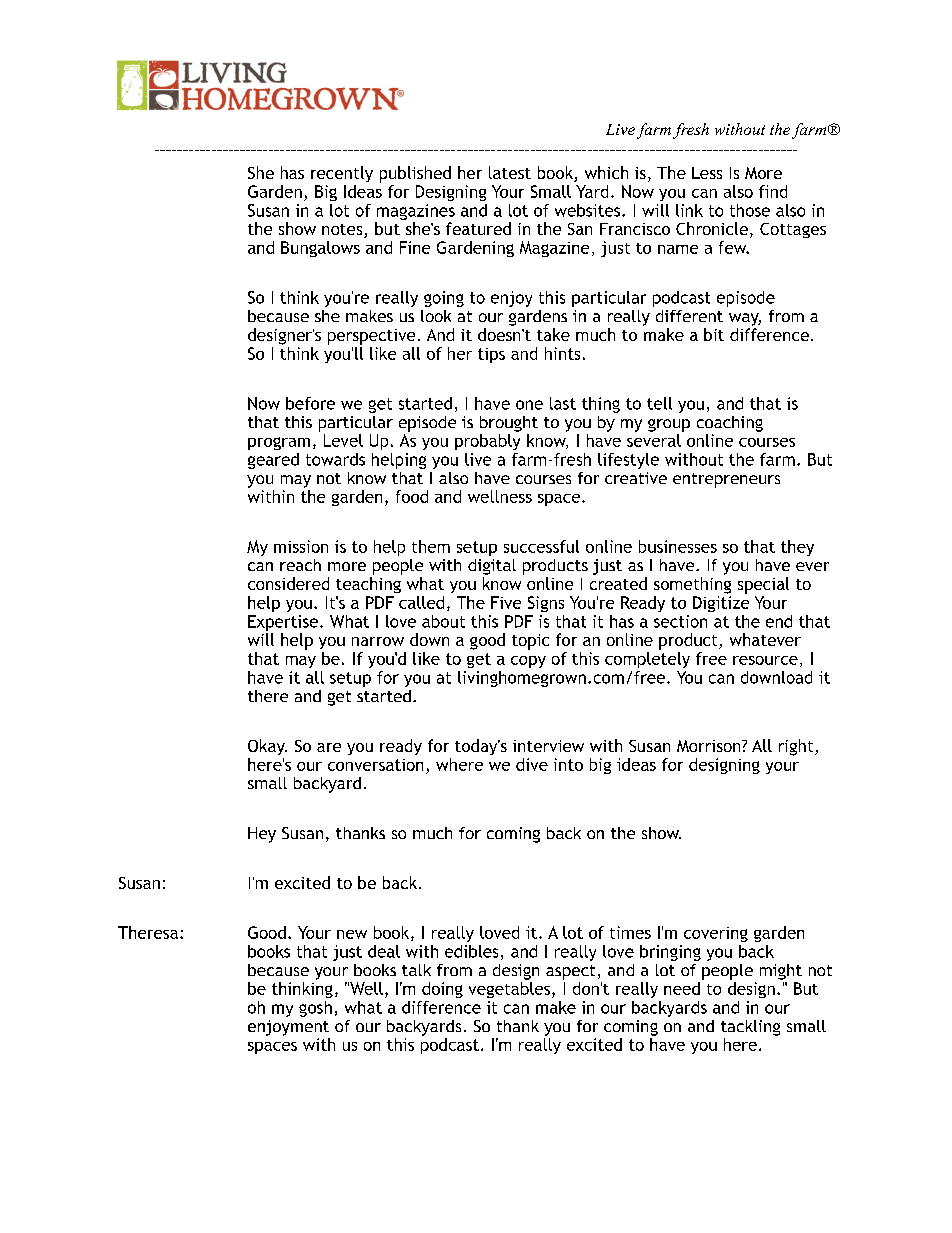  Describe the element at coordinates (487, 442) in the screenshot. I see `probably` at that location.
